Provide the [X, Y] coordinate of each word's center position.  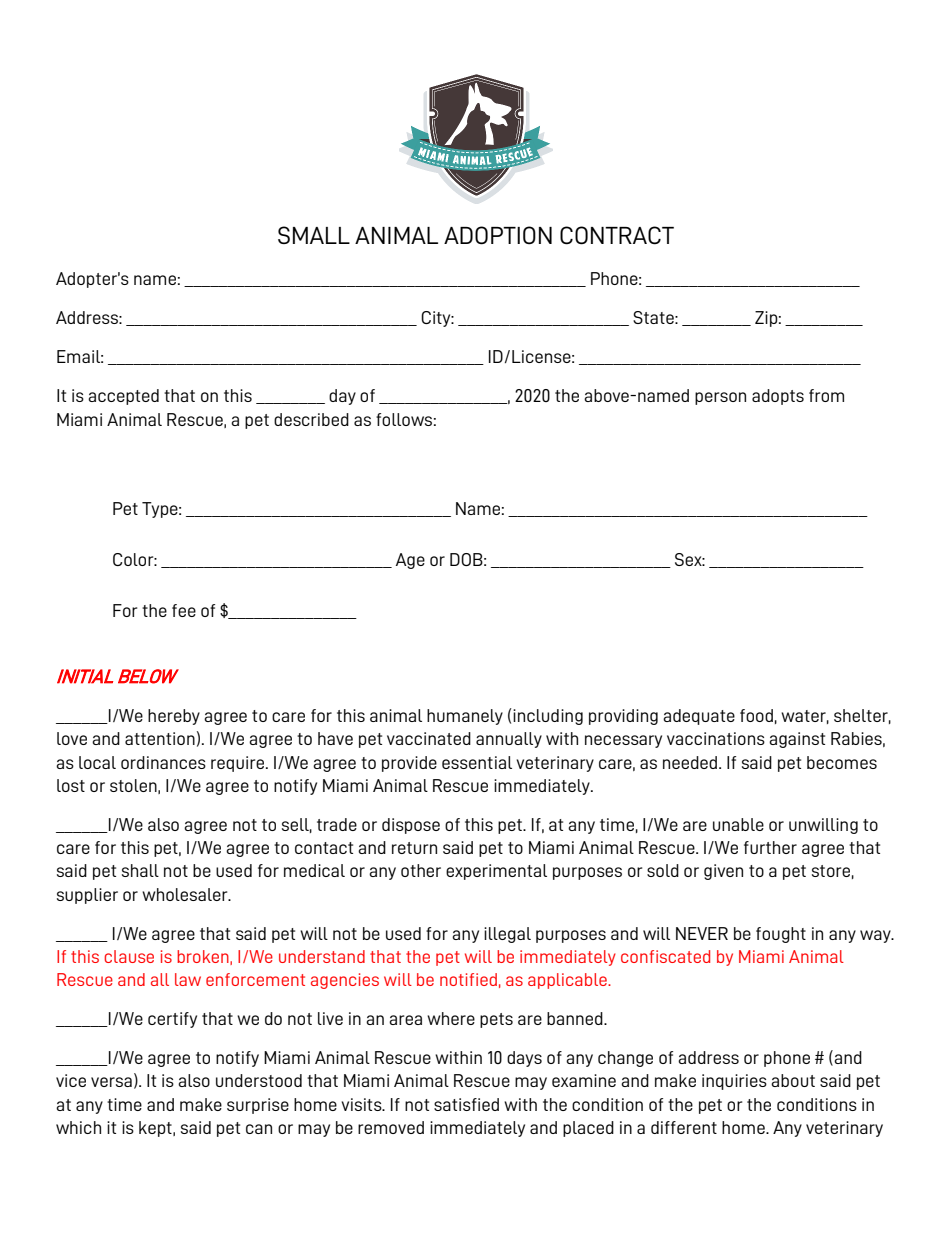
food [756, 715]
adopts [778, 397]
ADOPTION [498, 235]
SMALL [314, 235]
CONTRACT [617, 235]
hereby [174, 717]
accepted [123, 397]
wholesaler [186, 894]
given [723, 872]
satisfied [466, 1104]
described [311, 419]
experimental [496, 872]
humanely [465, 717]
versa [111, 1082]
